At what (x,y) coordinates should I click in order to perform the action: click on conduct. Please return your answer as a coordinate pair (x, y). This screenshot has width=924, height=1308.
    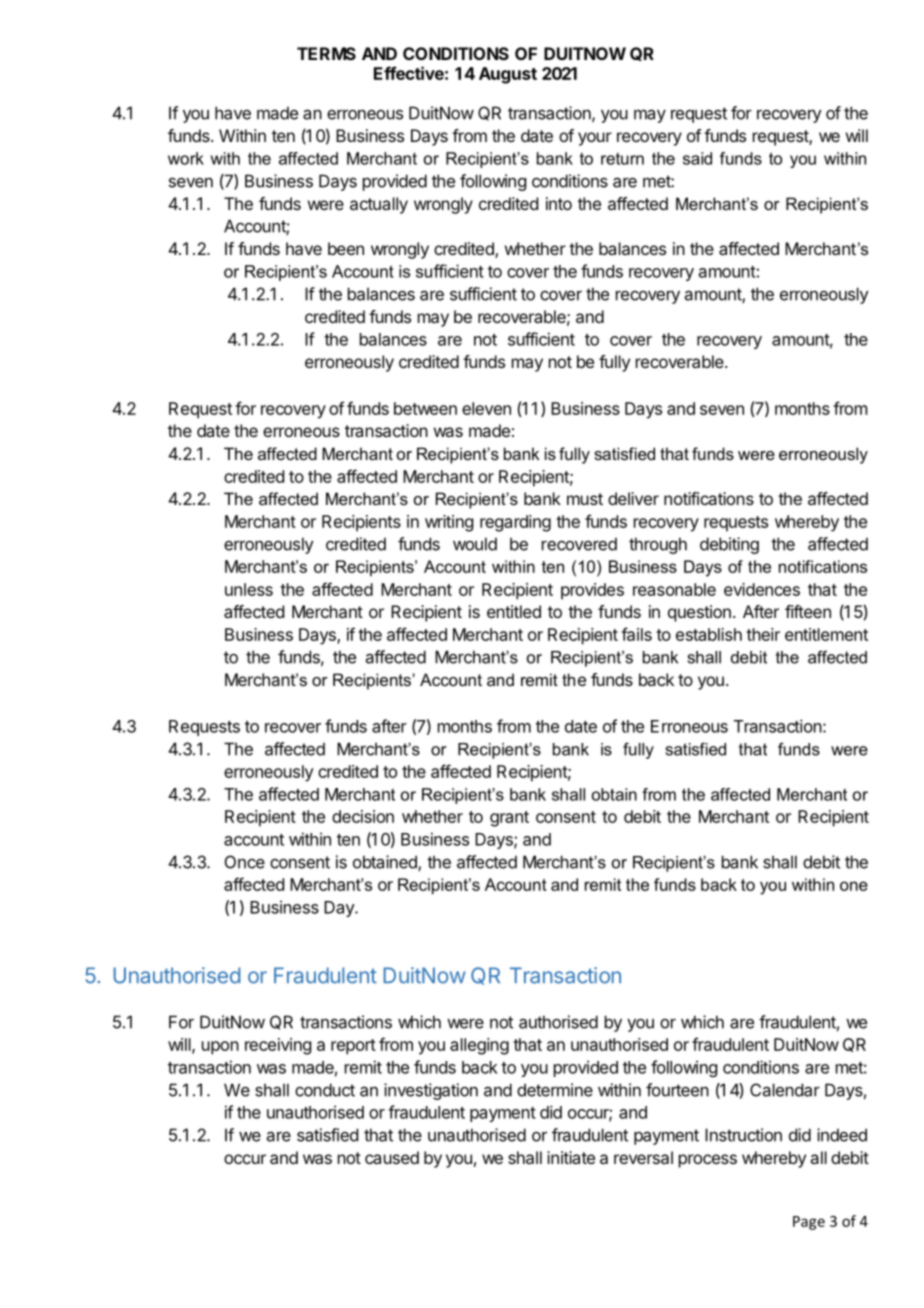
    Looking at the image, I should click on (325, 1090).
